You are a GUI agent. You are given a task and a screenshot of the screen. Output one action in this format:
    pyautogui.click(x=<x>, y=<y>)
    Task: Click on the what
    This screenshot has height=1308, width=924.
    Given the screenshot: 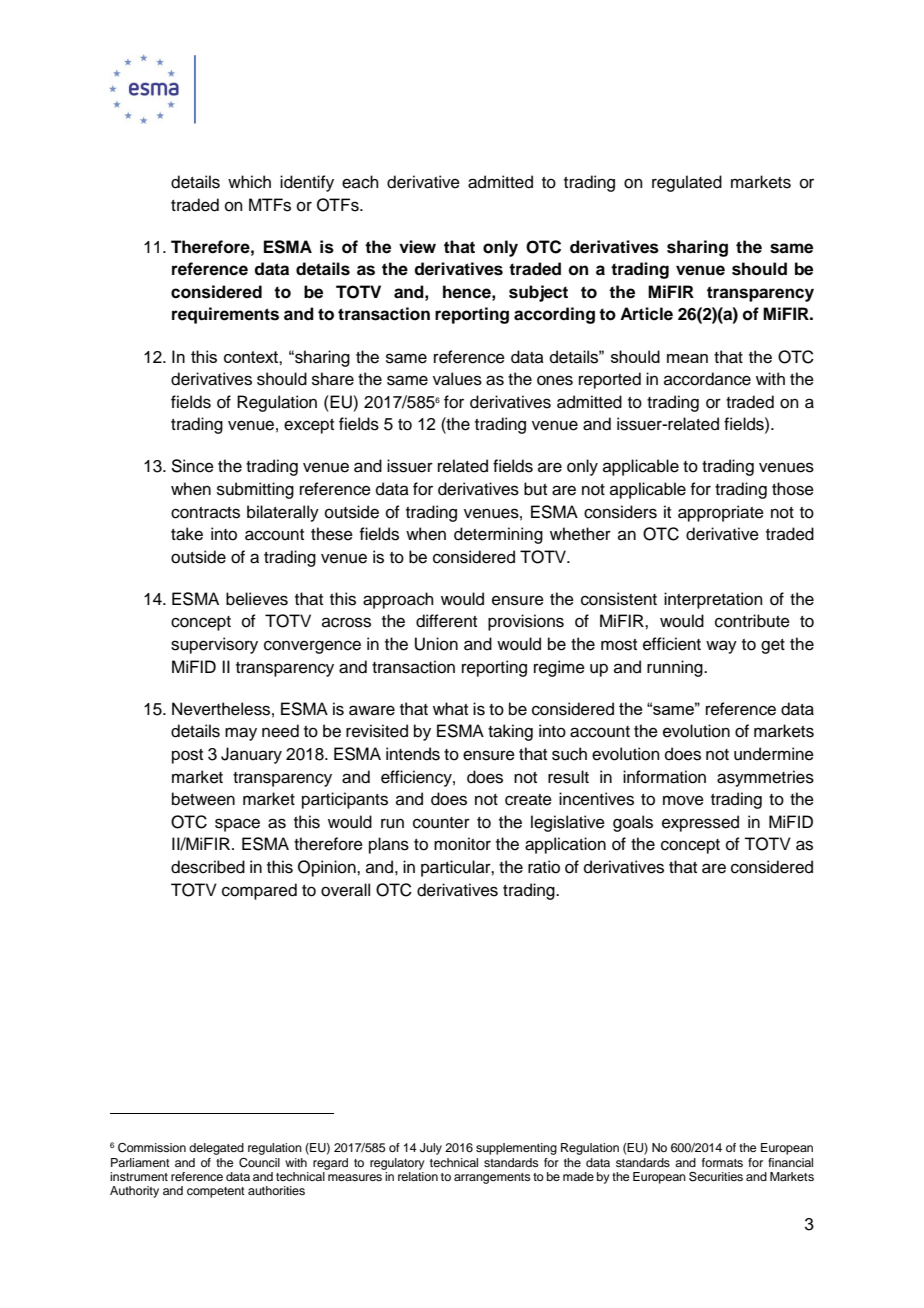 What is the action you would take?
    pyautogui.click(x=450, y=708)
